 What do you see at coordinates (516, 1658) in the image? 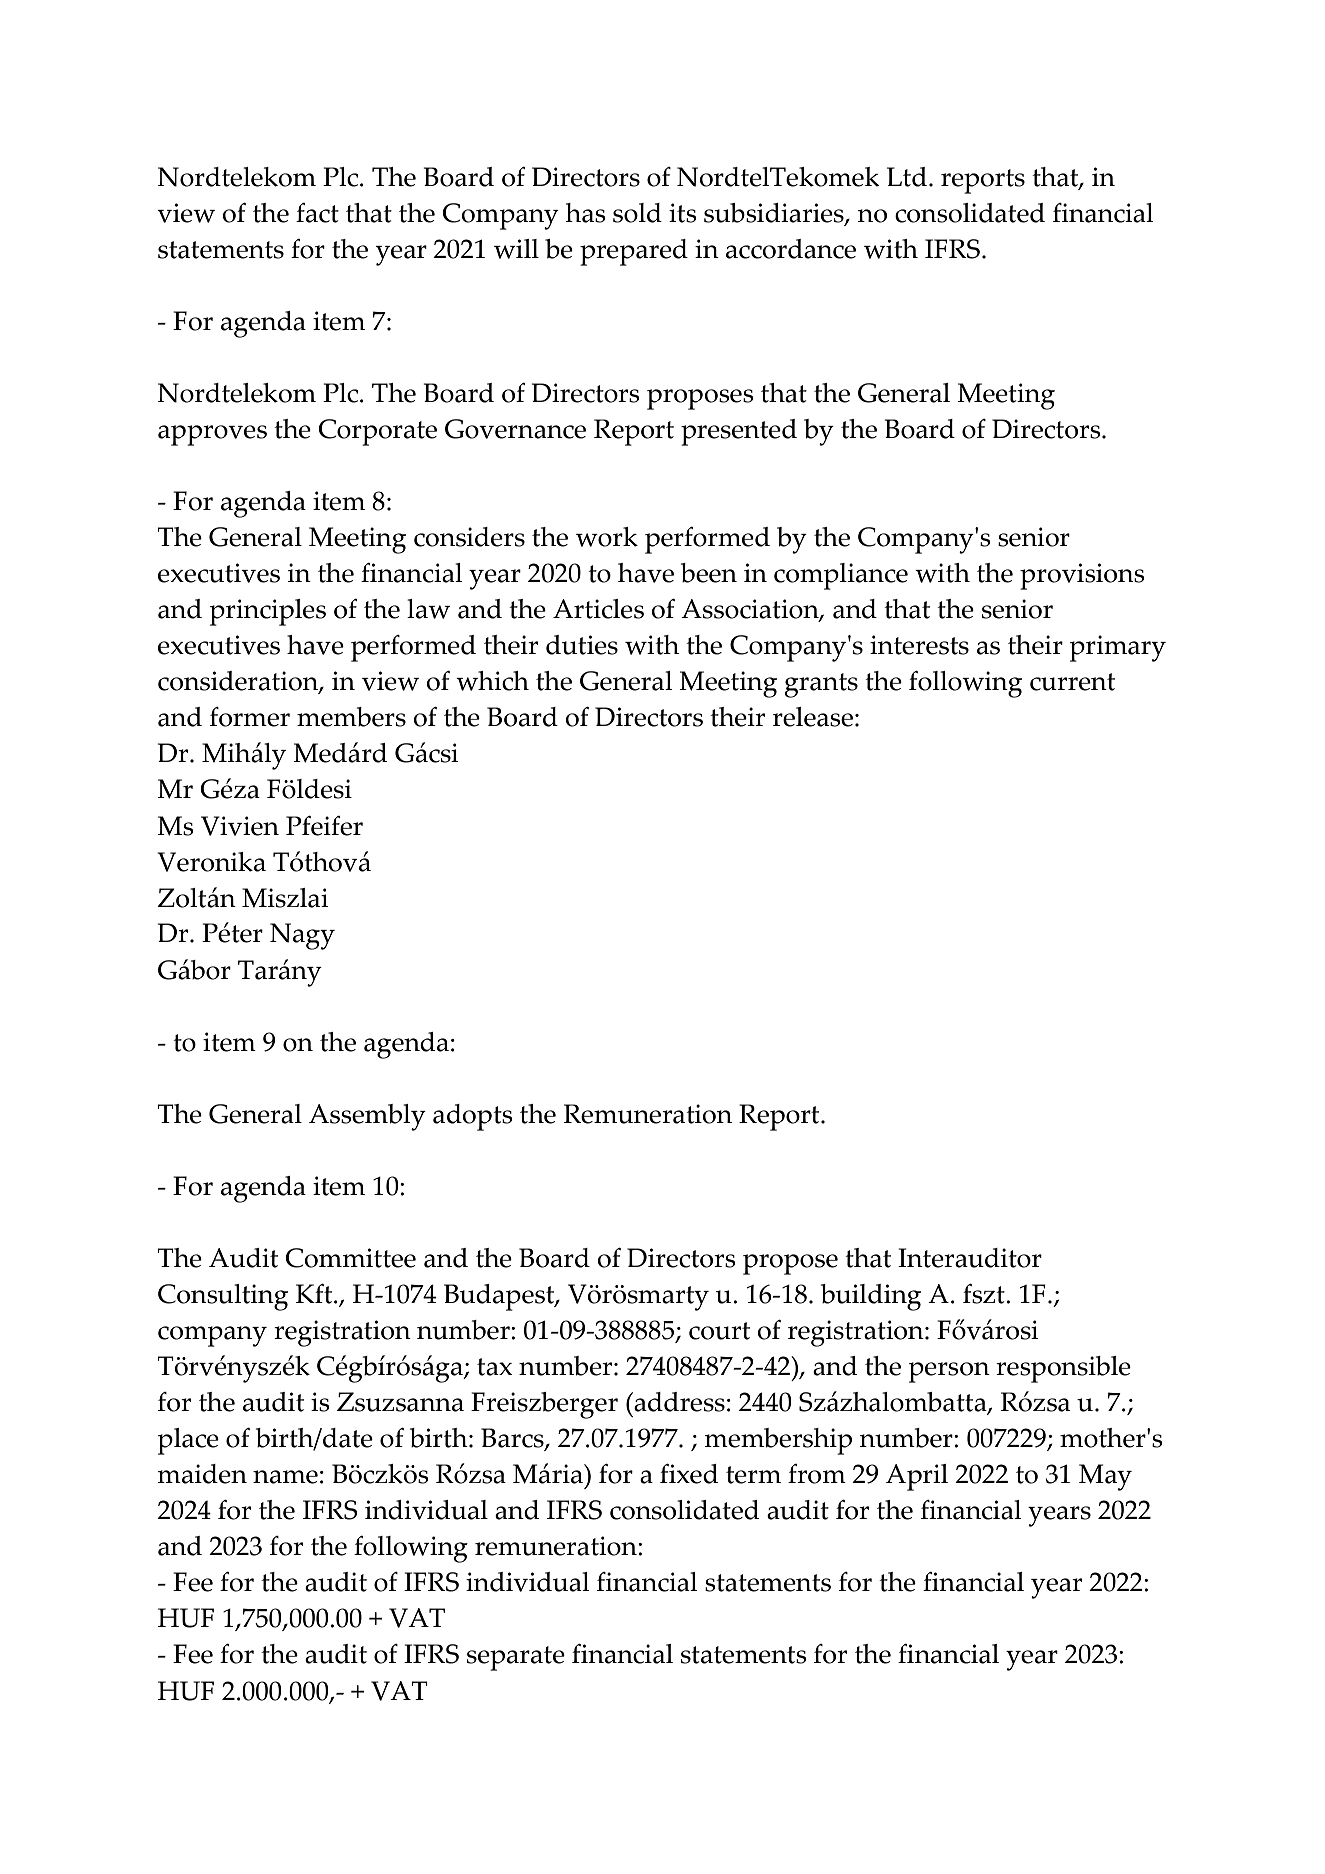
I see `separate` at bounding box center [516, 1658].
